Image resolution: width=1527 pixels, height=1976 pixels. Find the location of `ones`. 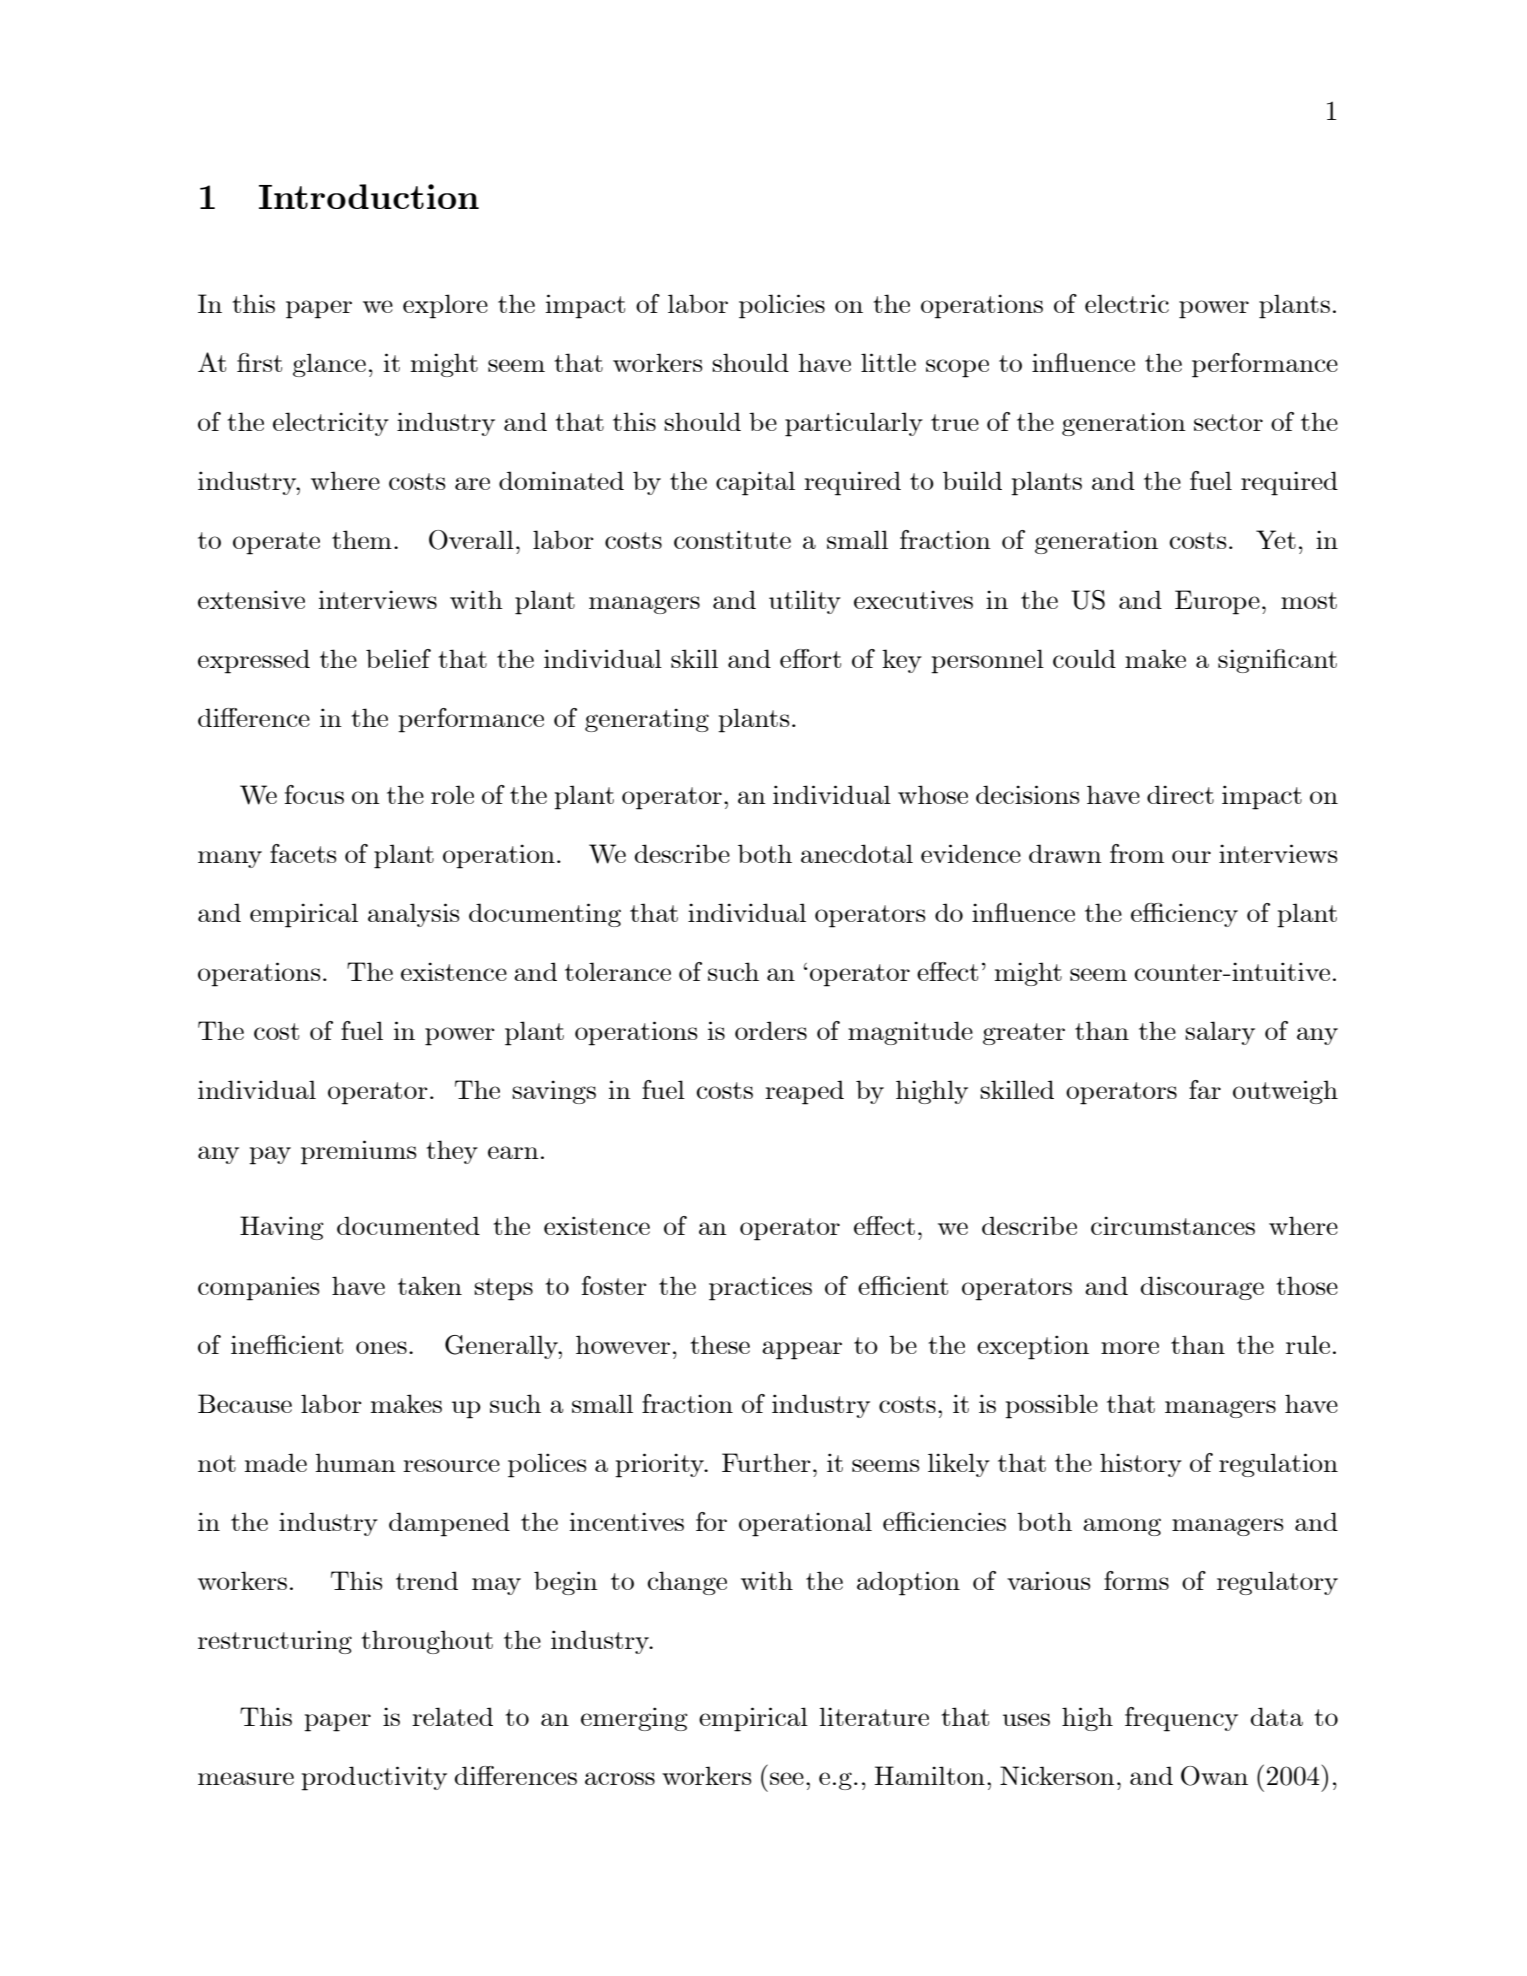

ones is located at coordinates (381, 1347).
